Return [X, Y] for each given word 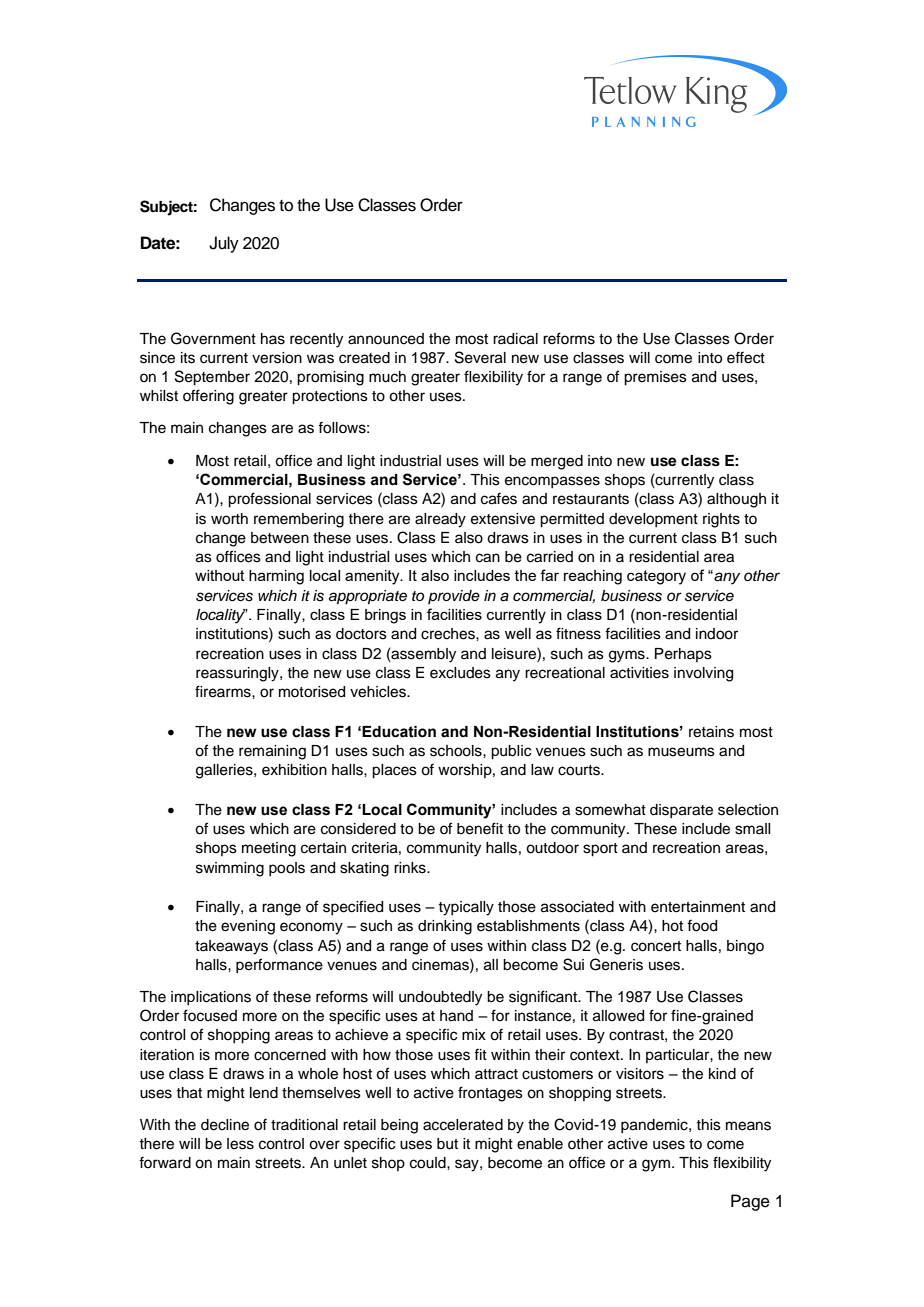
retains [711, 732]
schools [457, 751]
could [429, 1163]
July [224, 244]
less [240, 1144]
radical [515, 339]
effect [746, 357]
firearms [224, 691]
